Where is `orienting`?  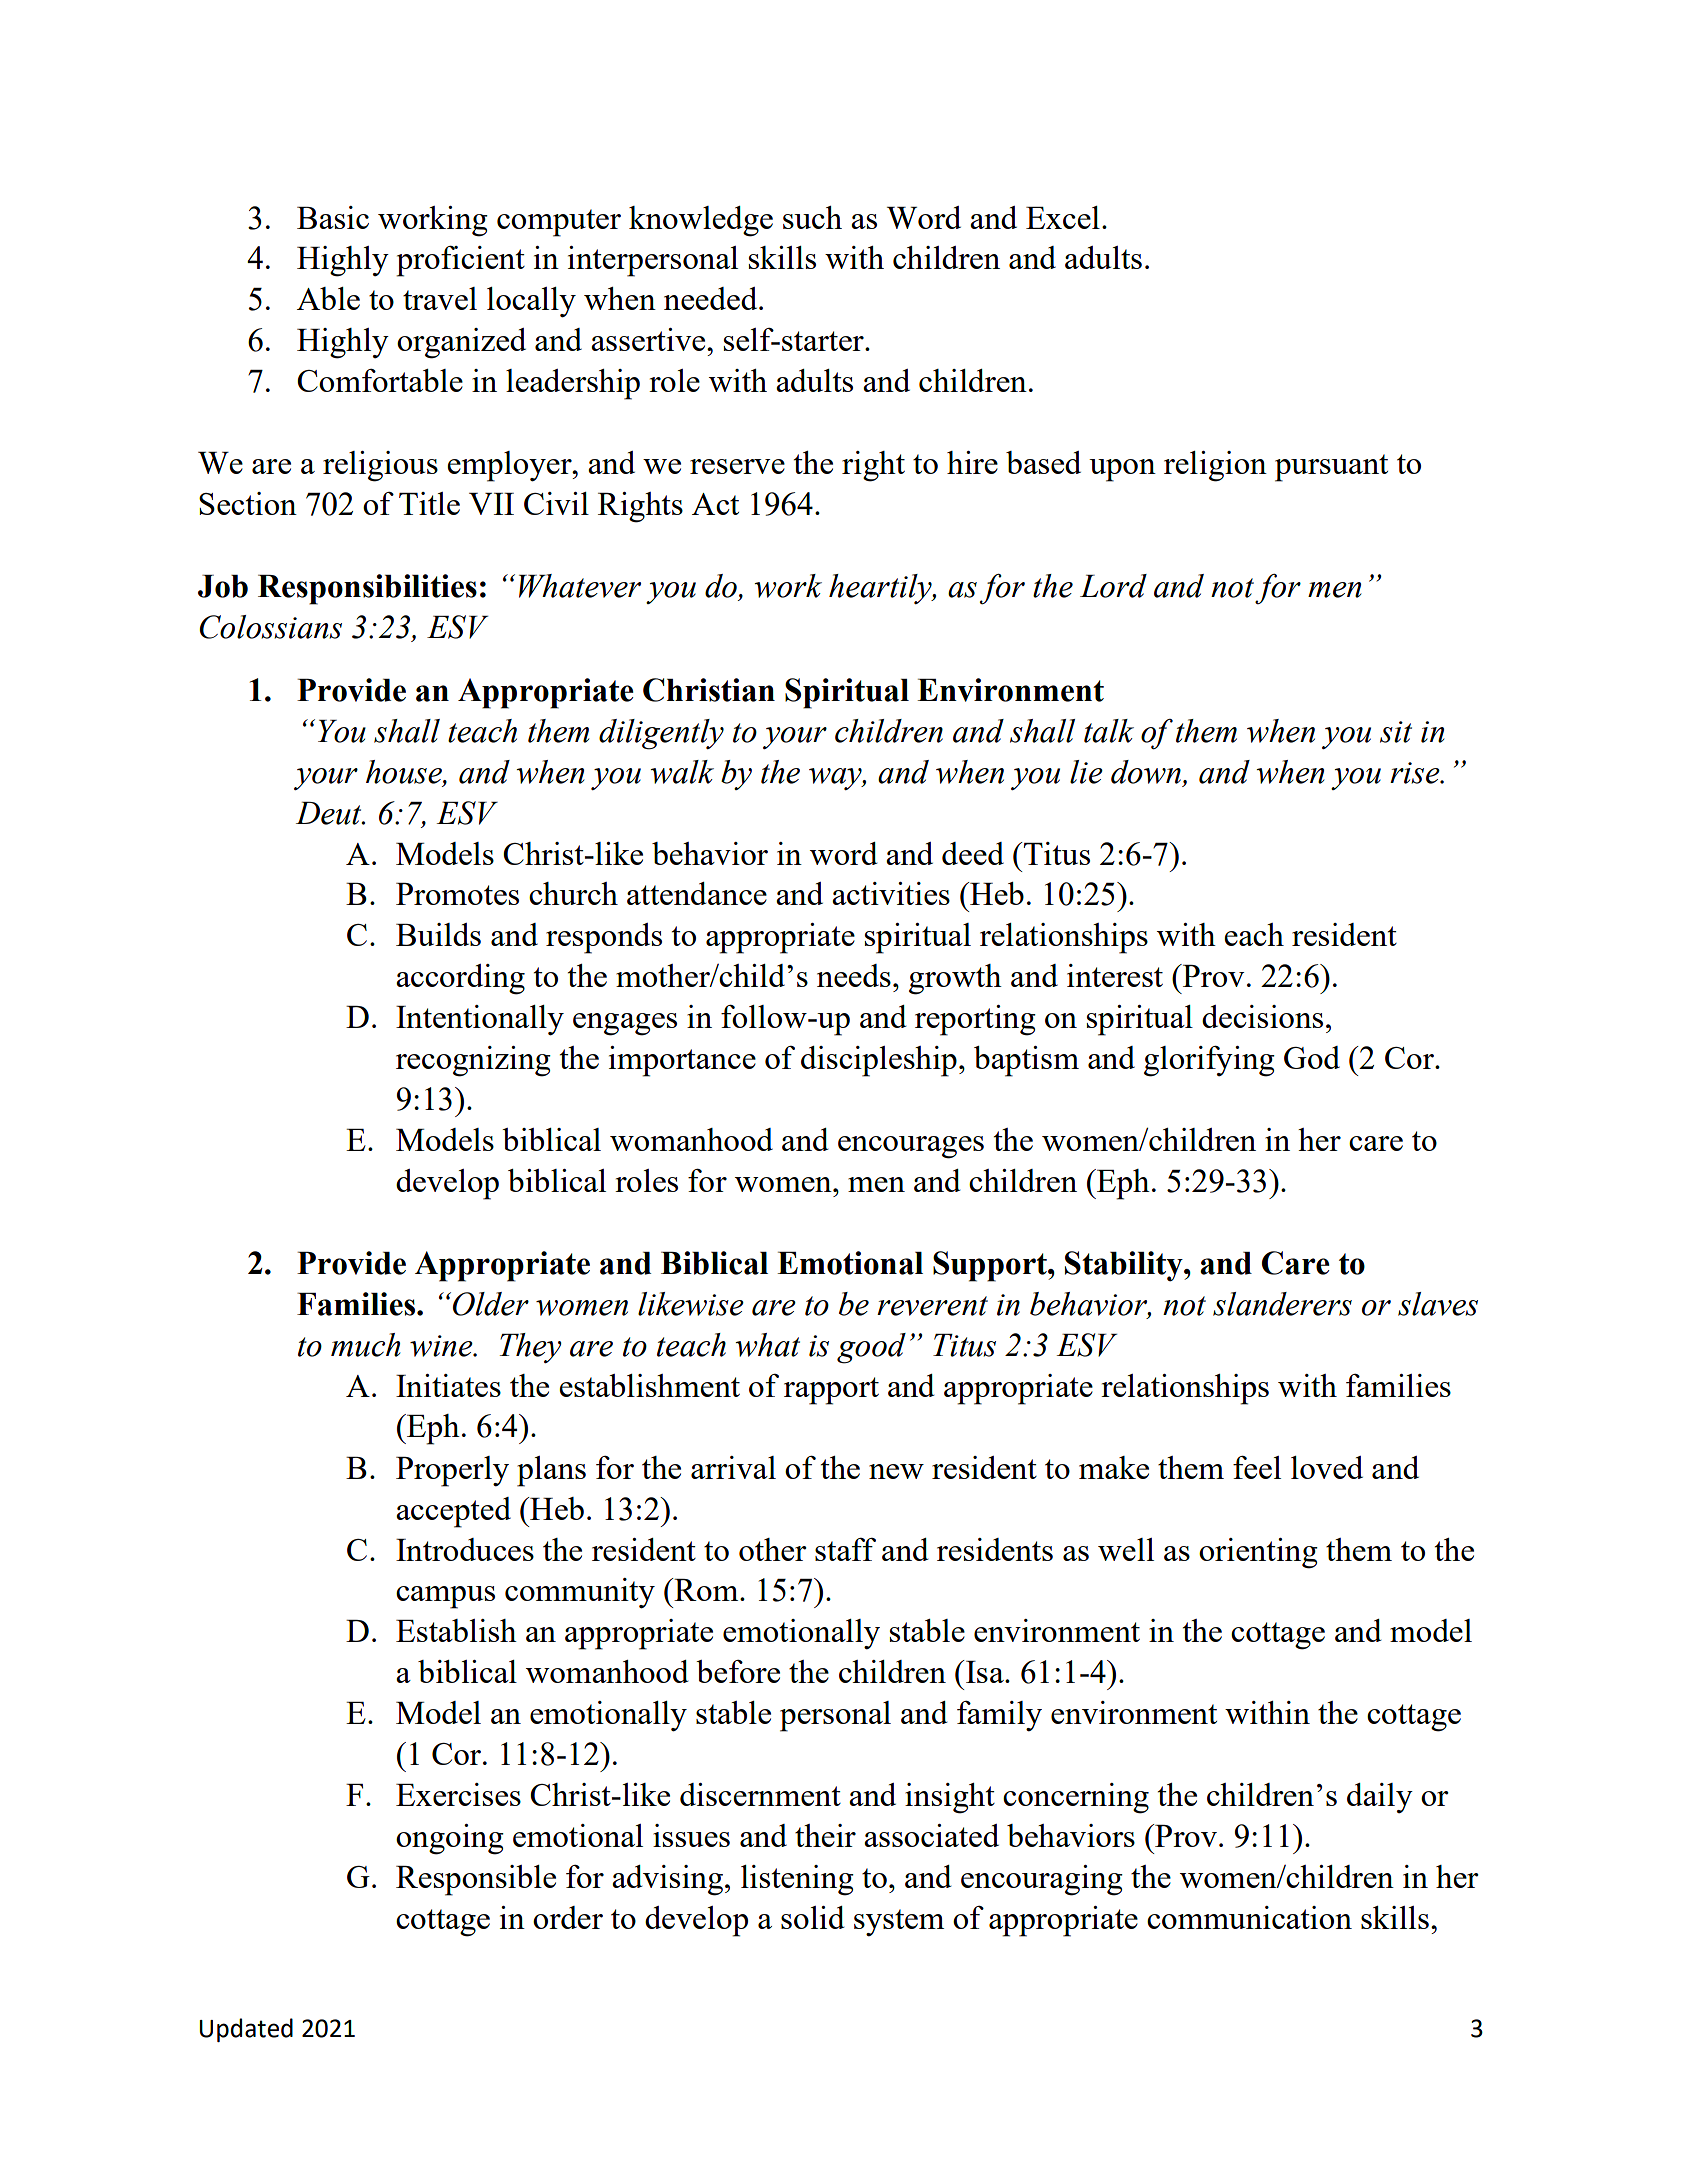
orienting is located at coordinates (1258, 1553).
